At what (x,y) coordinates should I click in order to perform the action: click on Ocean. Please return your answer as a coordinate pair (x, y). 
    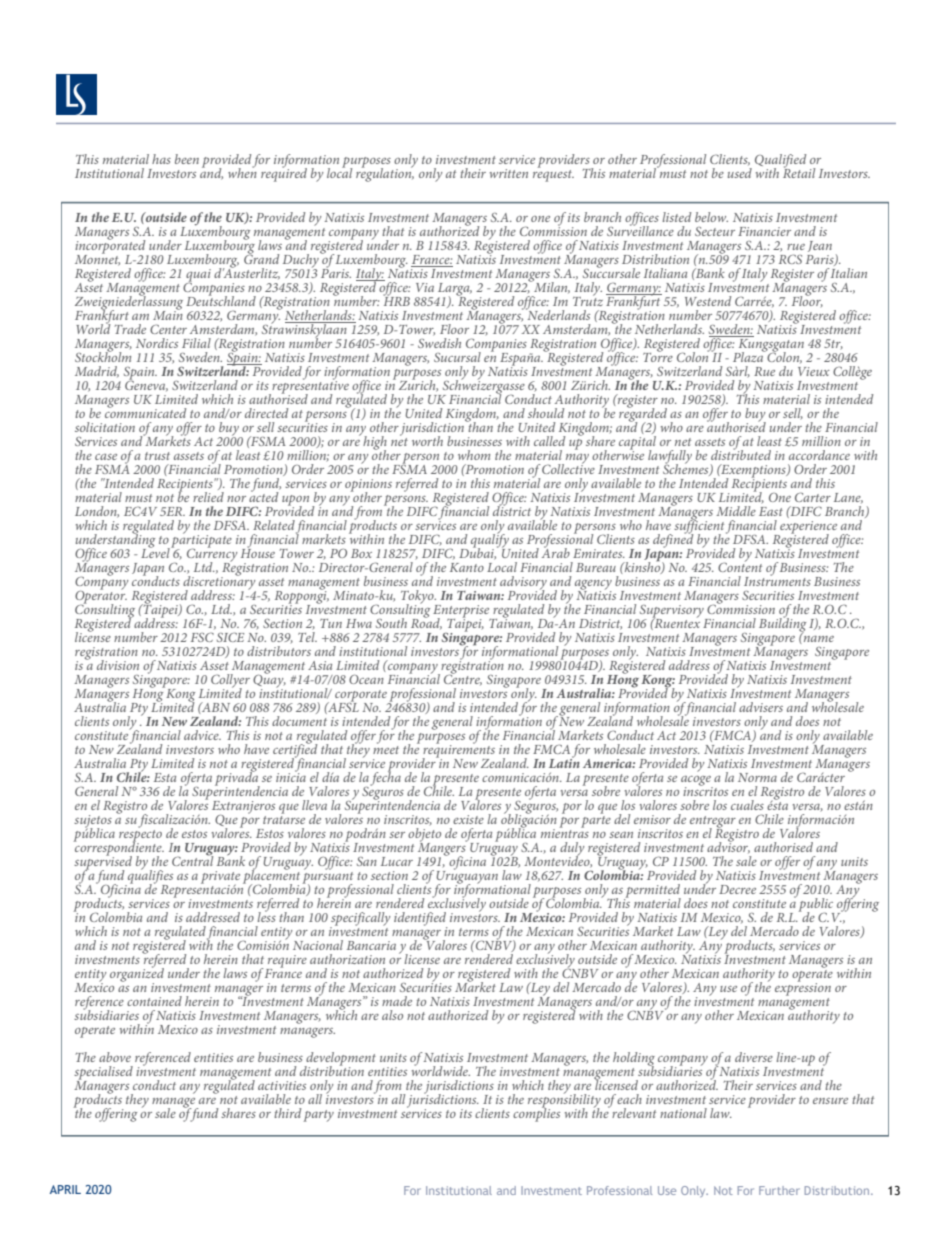
    Looking at the image, I should click on (366, 679).
